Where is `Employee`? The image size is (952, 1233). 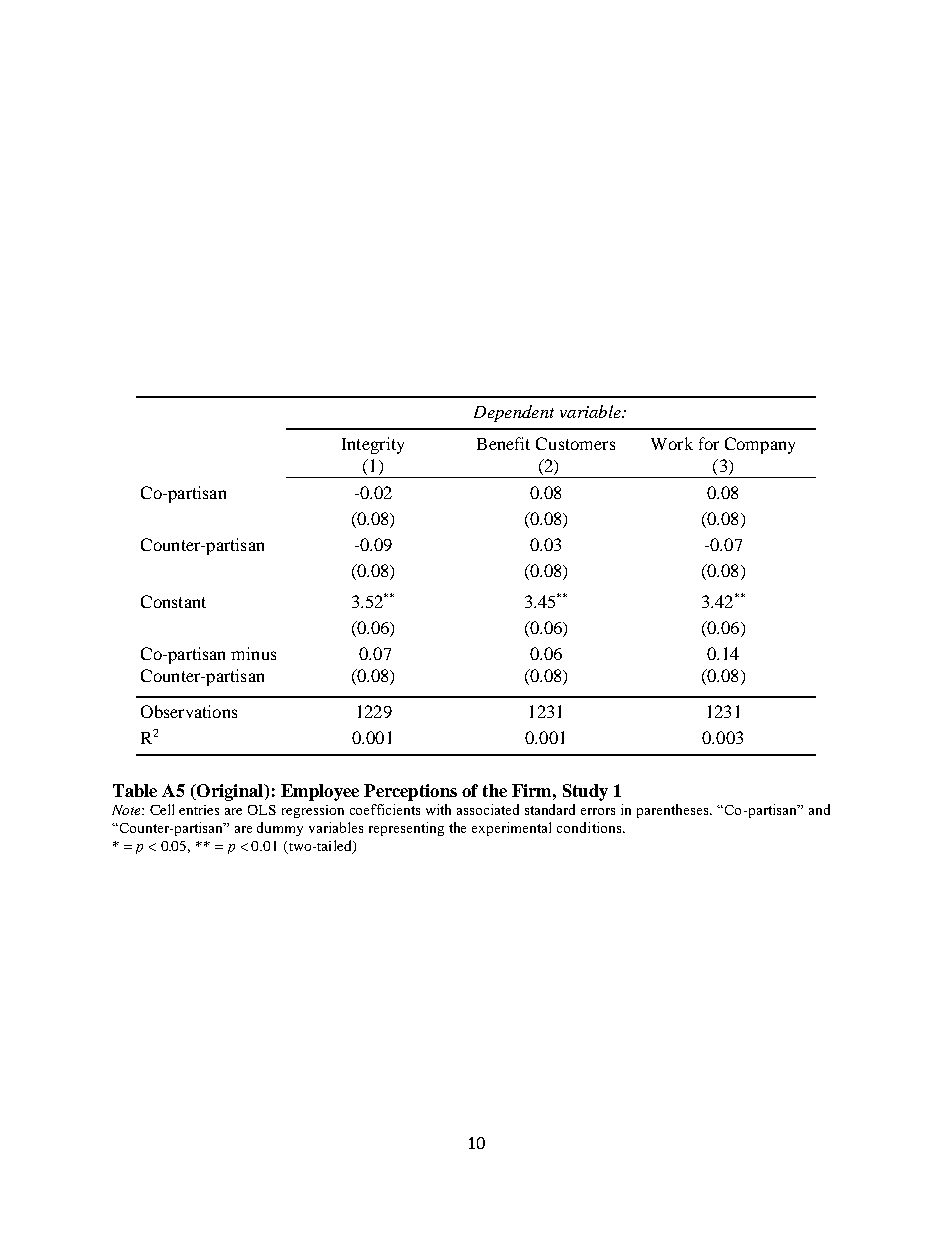 Employee is located at coordinates (320, 792).
